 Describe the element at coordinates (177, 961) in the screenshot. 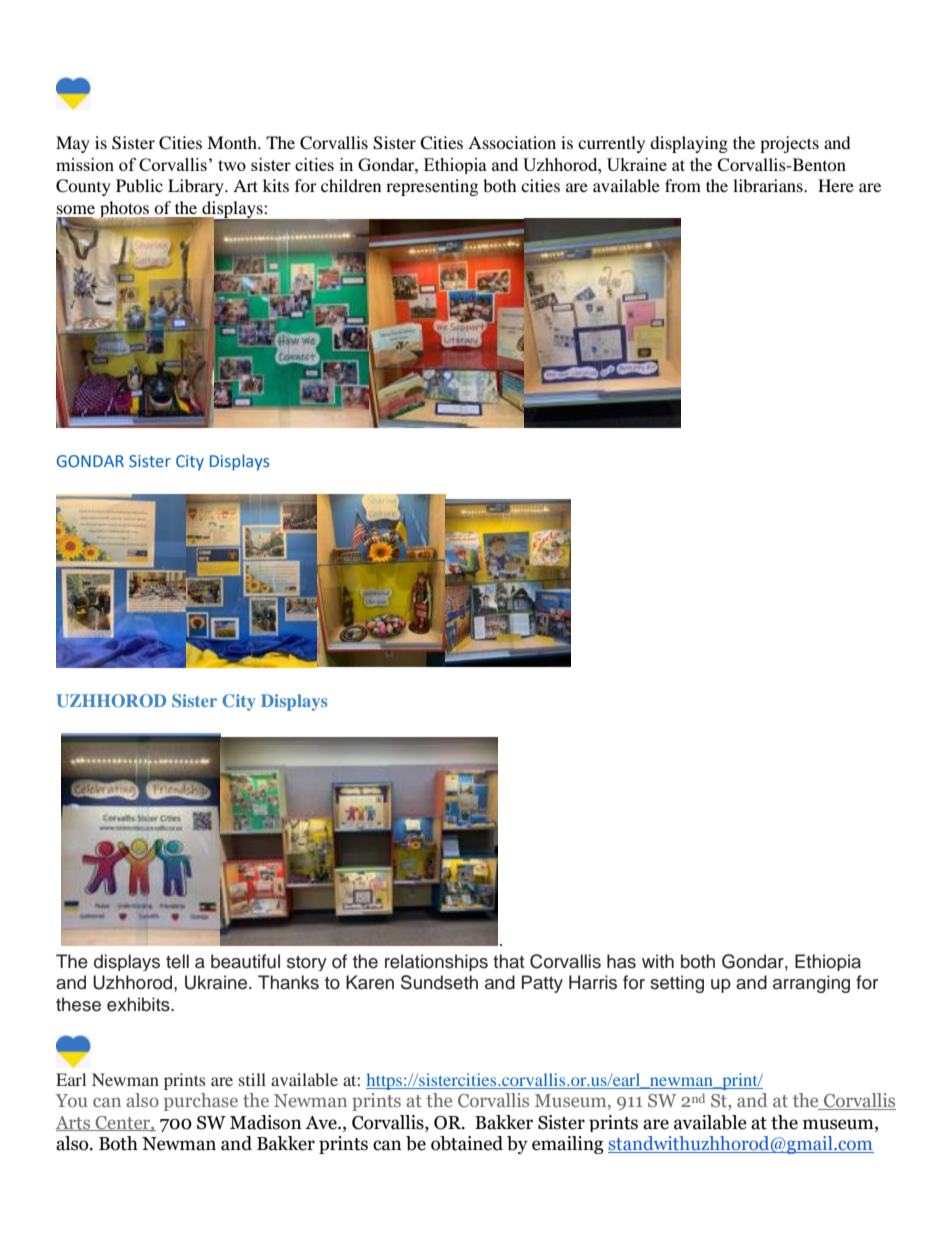

I see `tell` at that location.
